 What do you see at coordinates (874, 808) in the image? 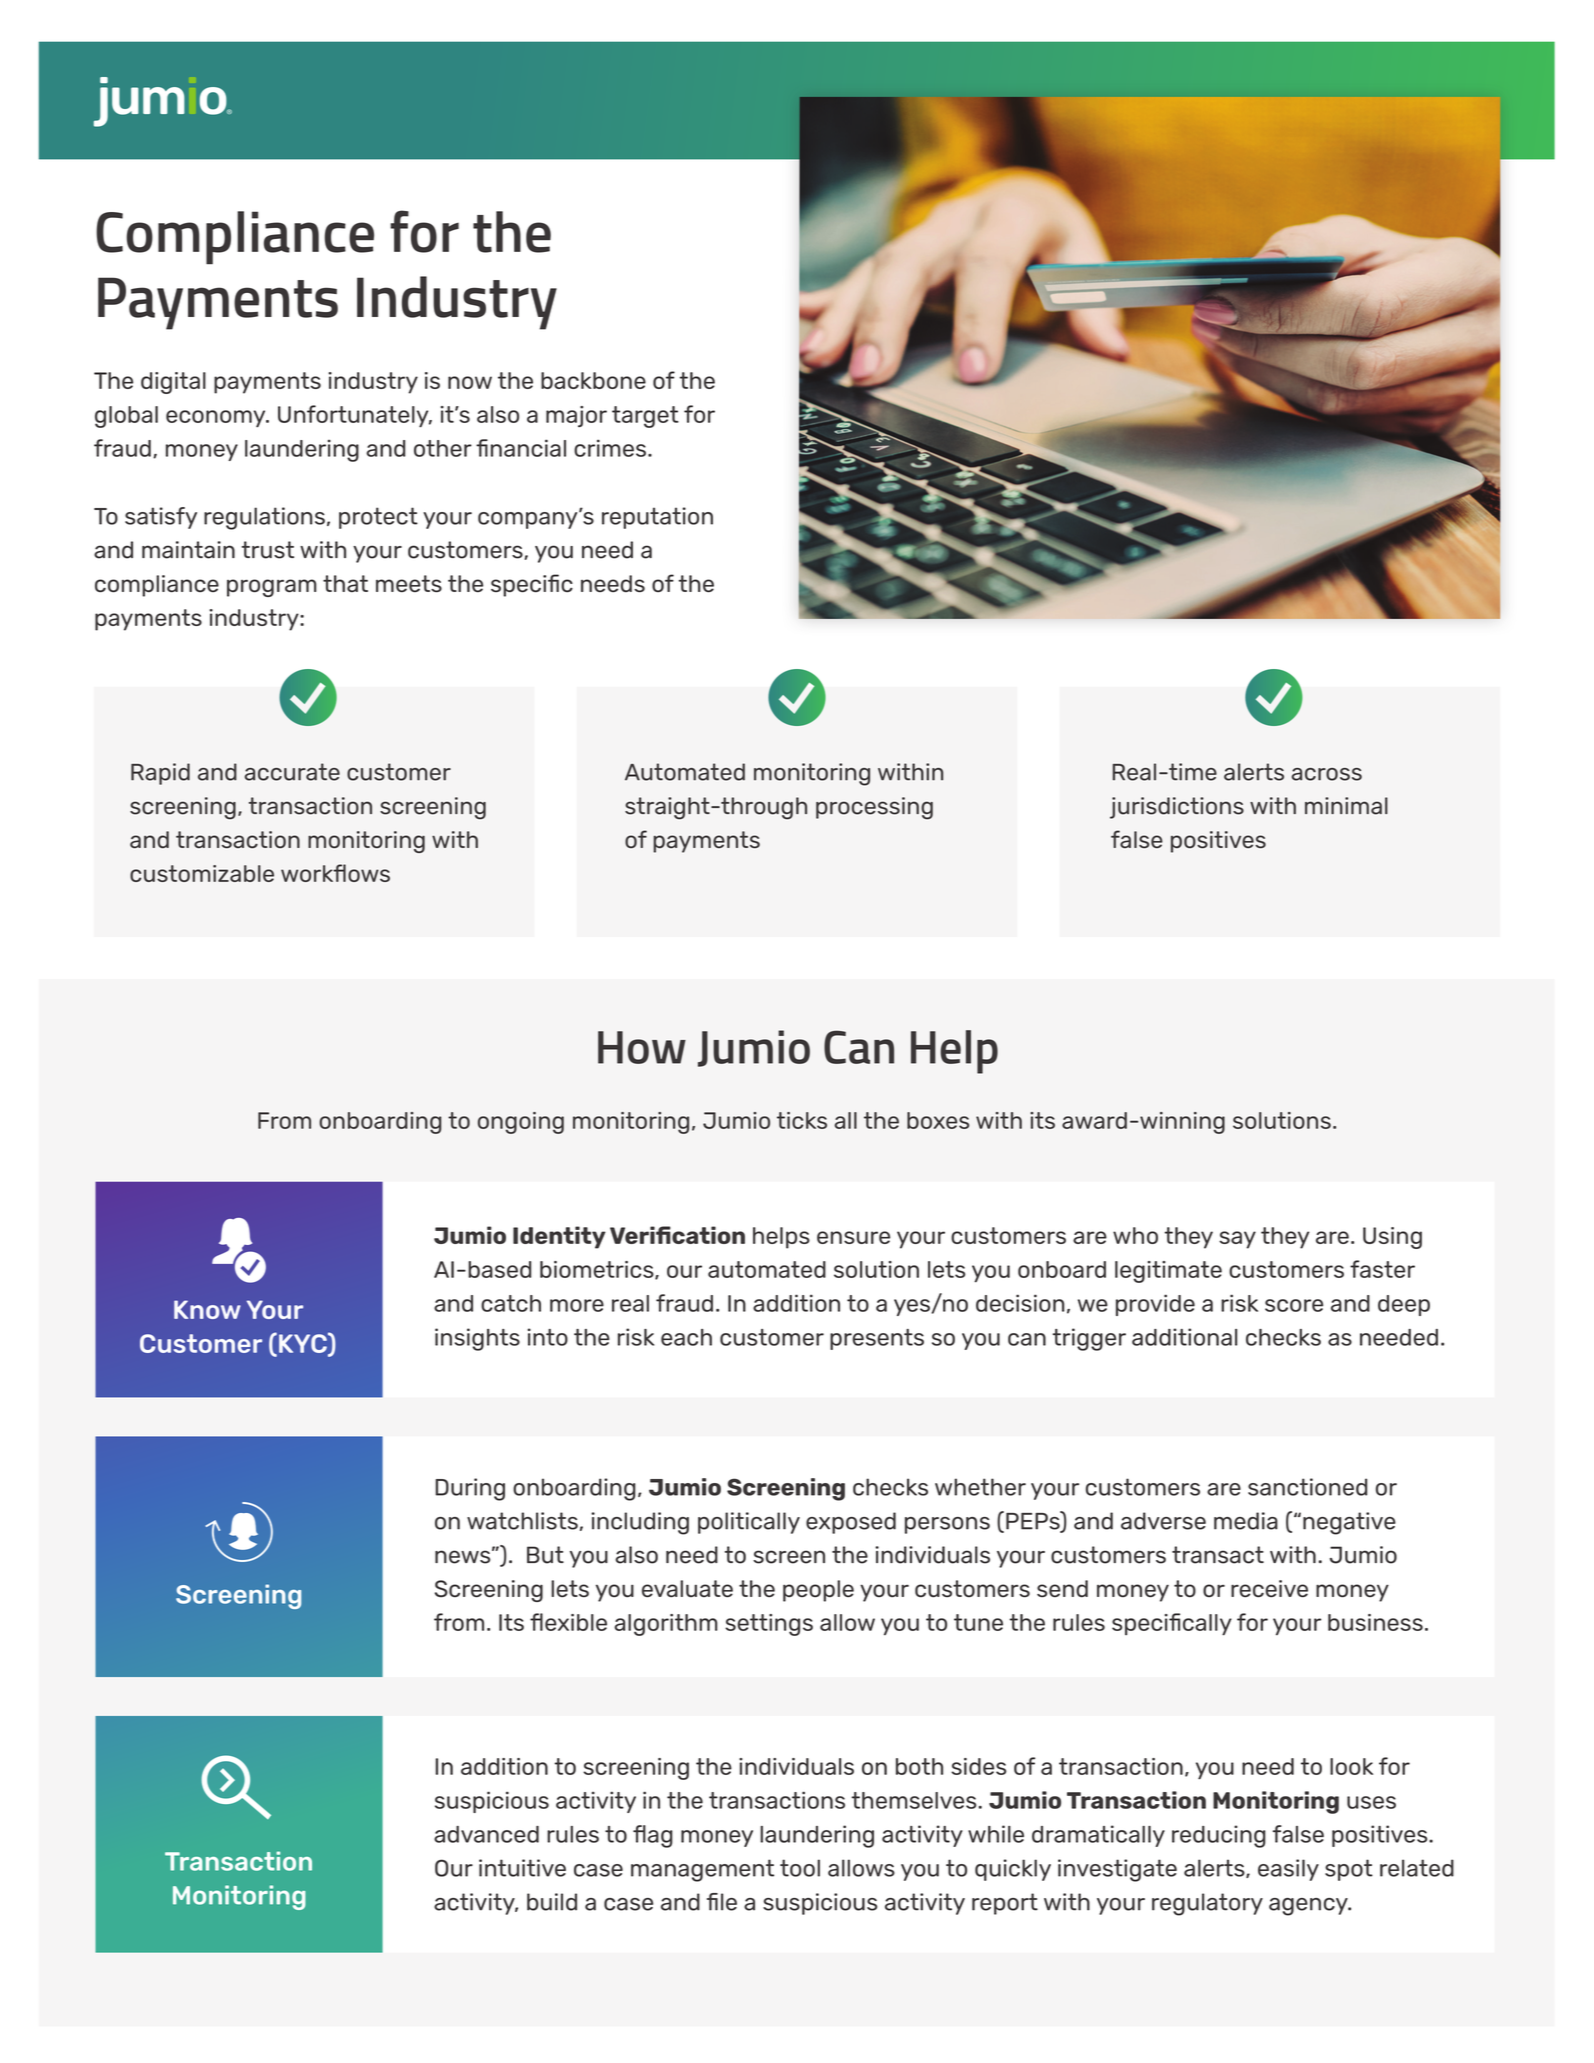
I see `processing` at bounding box center [874, 808].
